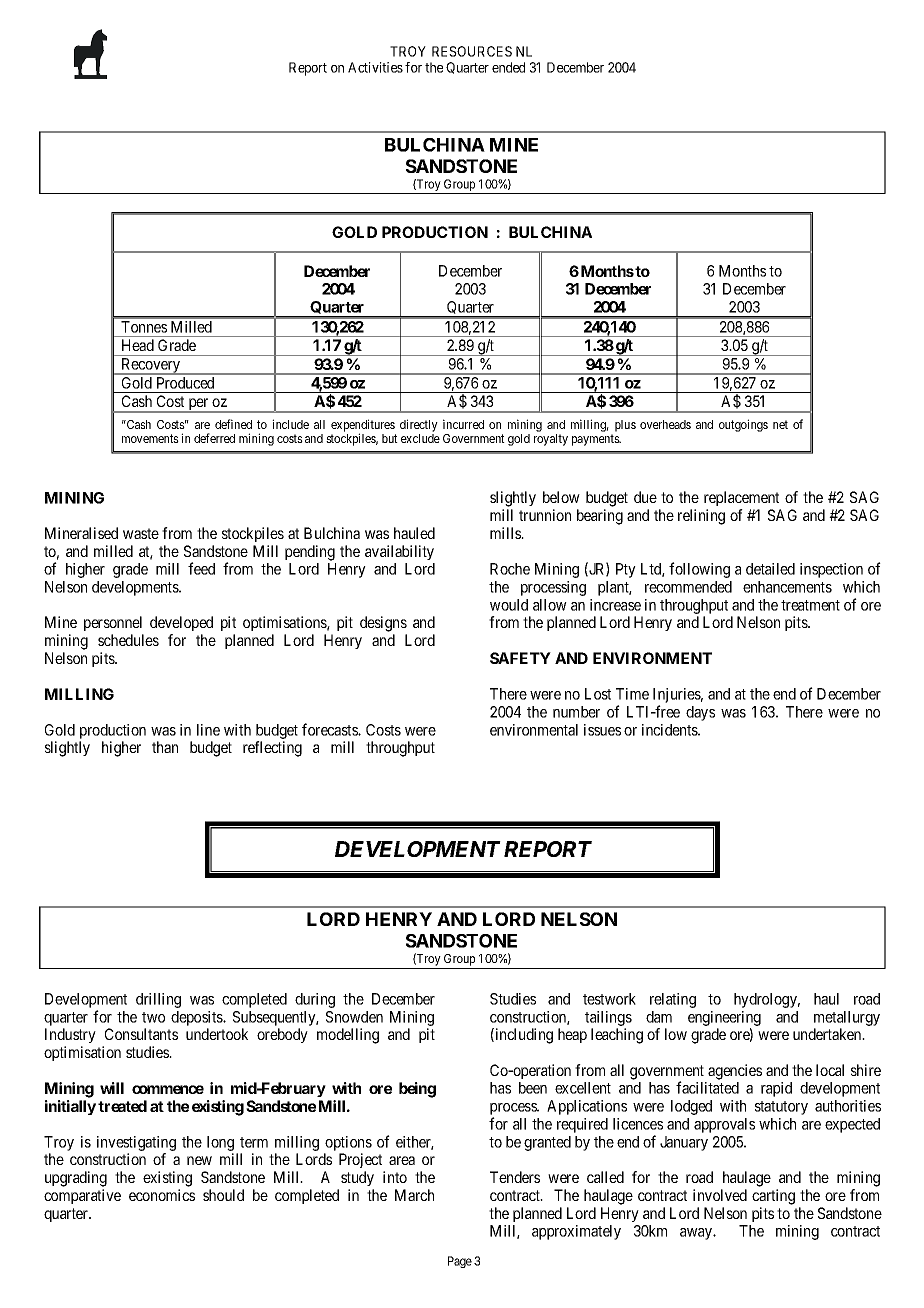 The width and height of the screenshot is (924, 1308). What do you see at coordinates (162, 1195) in the screenshot?
I see `economics` at bounding box center [162, 1195].
